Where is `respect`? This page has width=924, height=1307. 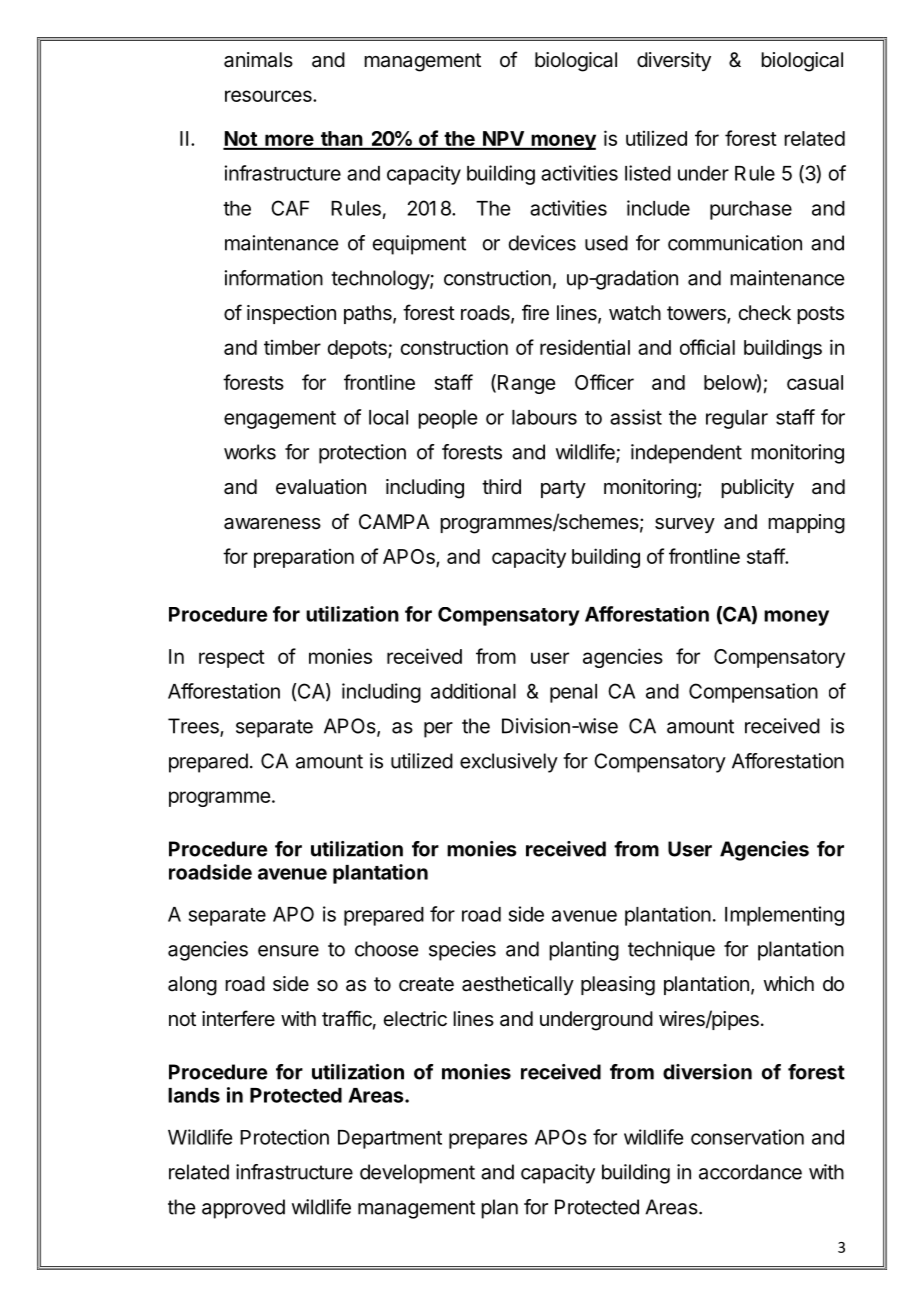
respect is located at coordinates (232, 659).
